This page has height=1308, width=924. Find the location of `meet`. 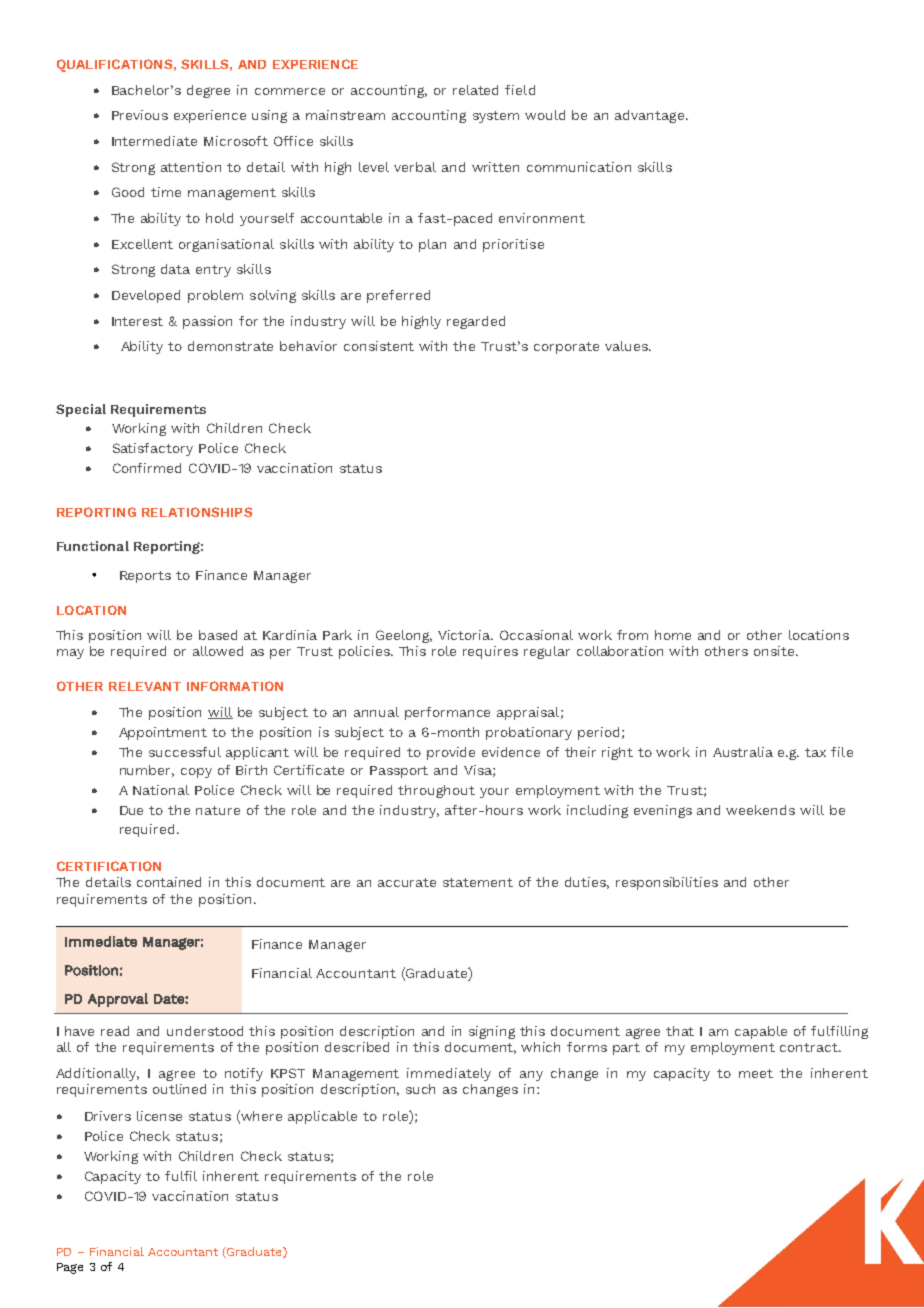

meet is located at coordinates (756, 1073).
